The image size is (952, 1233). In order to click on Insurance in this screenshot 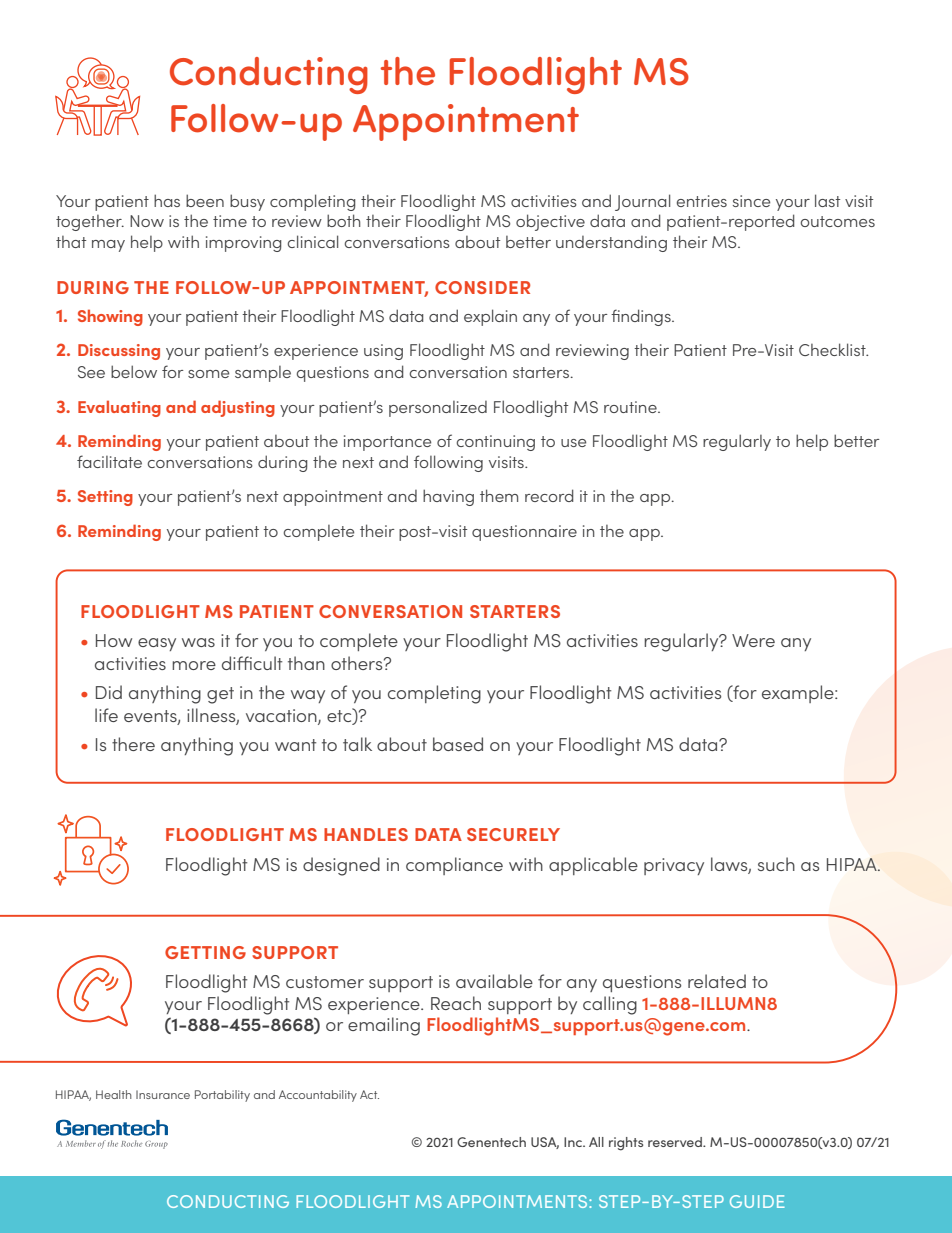, I will do `click(163, 1094)`.
